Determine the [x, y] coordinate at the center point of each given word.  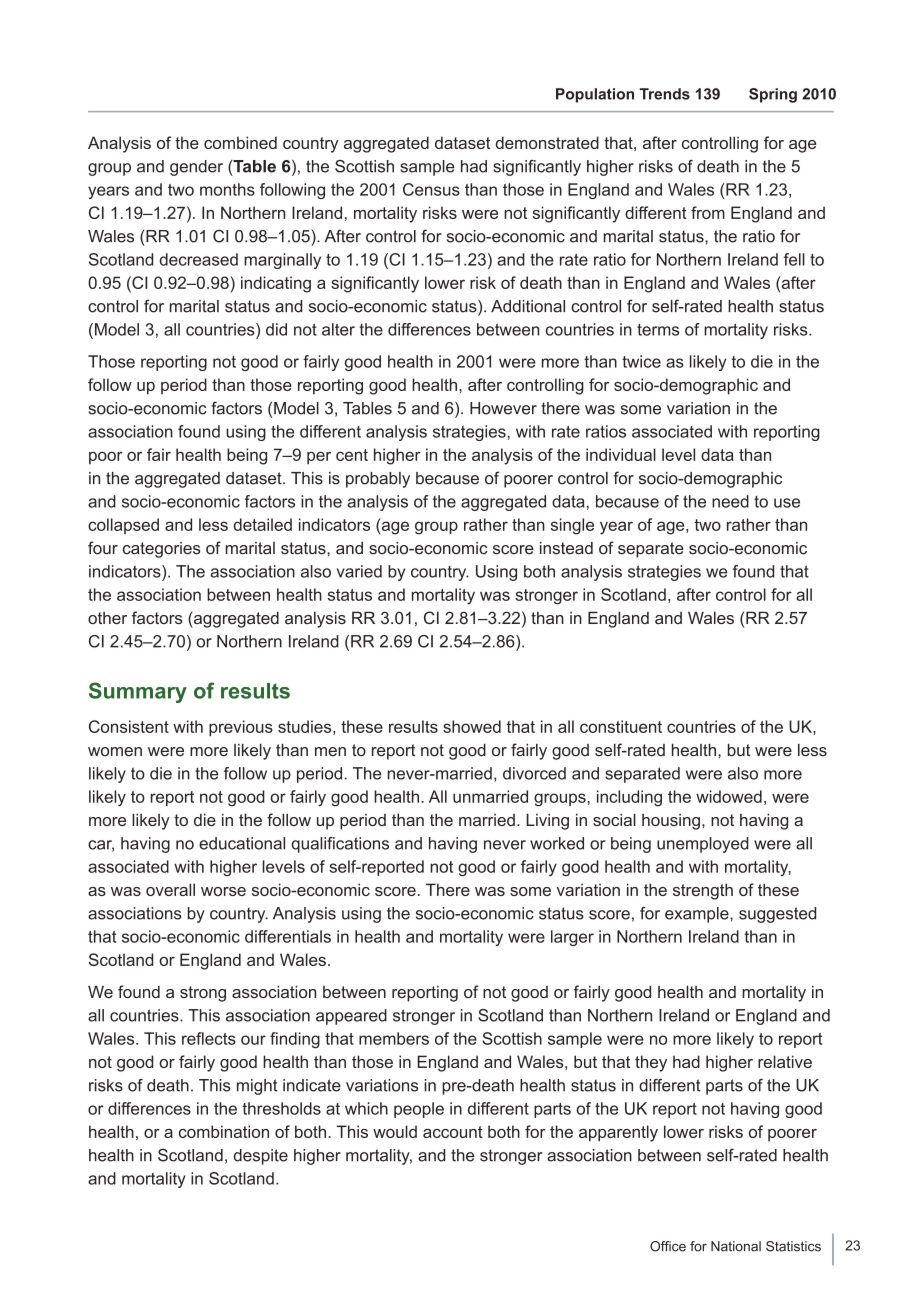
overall [170, 889]
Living [547, 821]
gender [196, 168]
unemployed [703, 845]
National [736, 1246]
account [453, 1132]
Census [431, 189]
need [730, 501]
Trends [664, 94]
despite [261, 1157]
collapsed [123, 526]
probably [378, 480]
